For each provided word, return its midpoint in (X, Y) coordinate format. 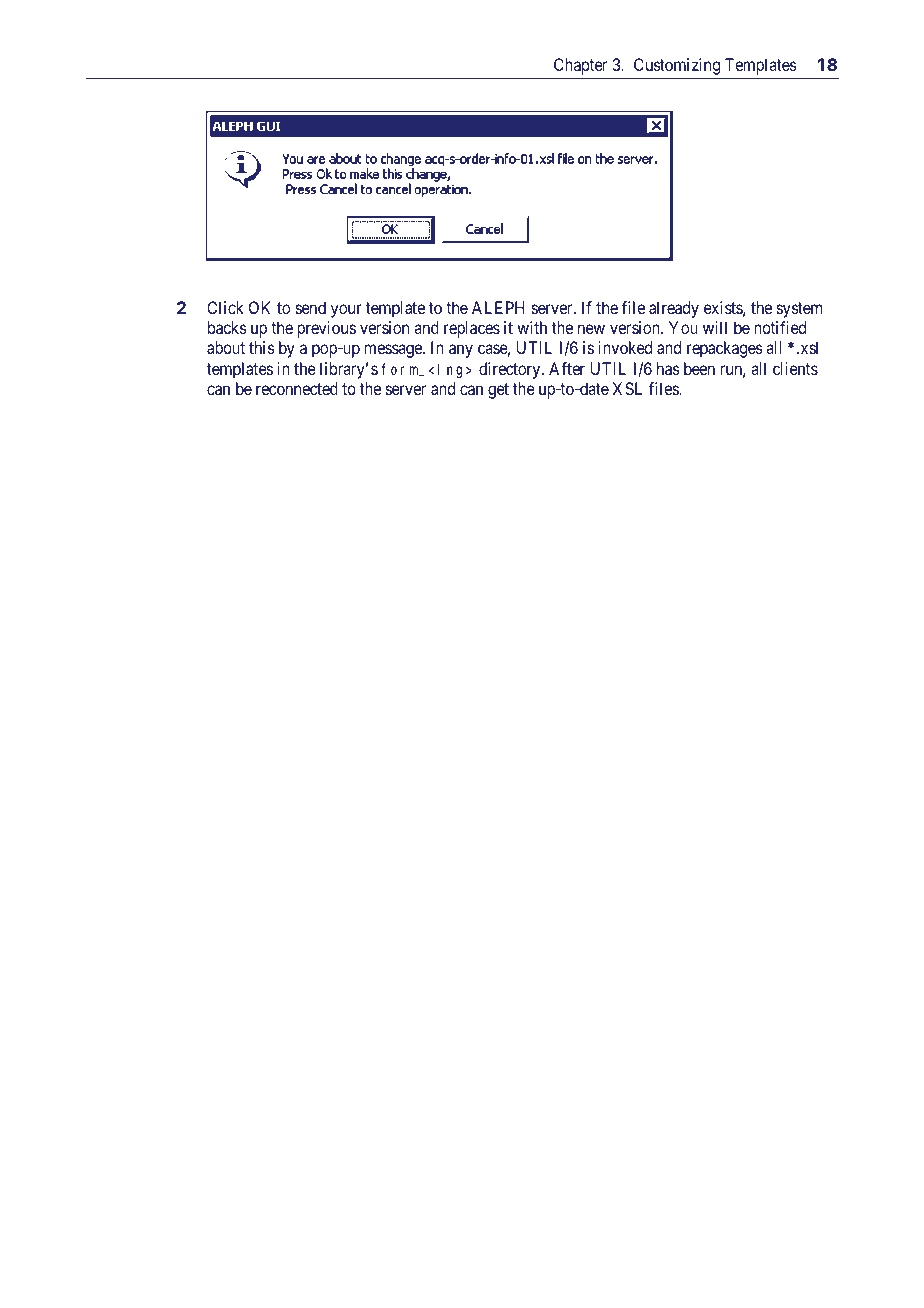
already (674, 309)
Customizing (677, 66)
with (532, 327)
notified (780, 327)
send (311, 307)
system (799, 310)
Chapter (580, 66)
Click (225, 307)
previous (326, 329)
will (715, 327)
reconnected (297, 388)
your (346, 311)
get (498, 391)
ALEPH (498, 307)
